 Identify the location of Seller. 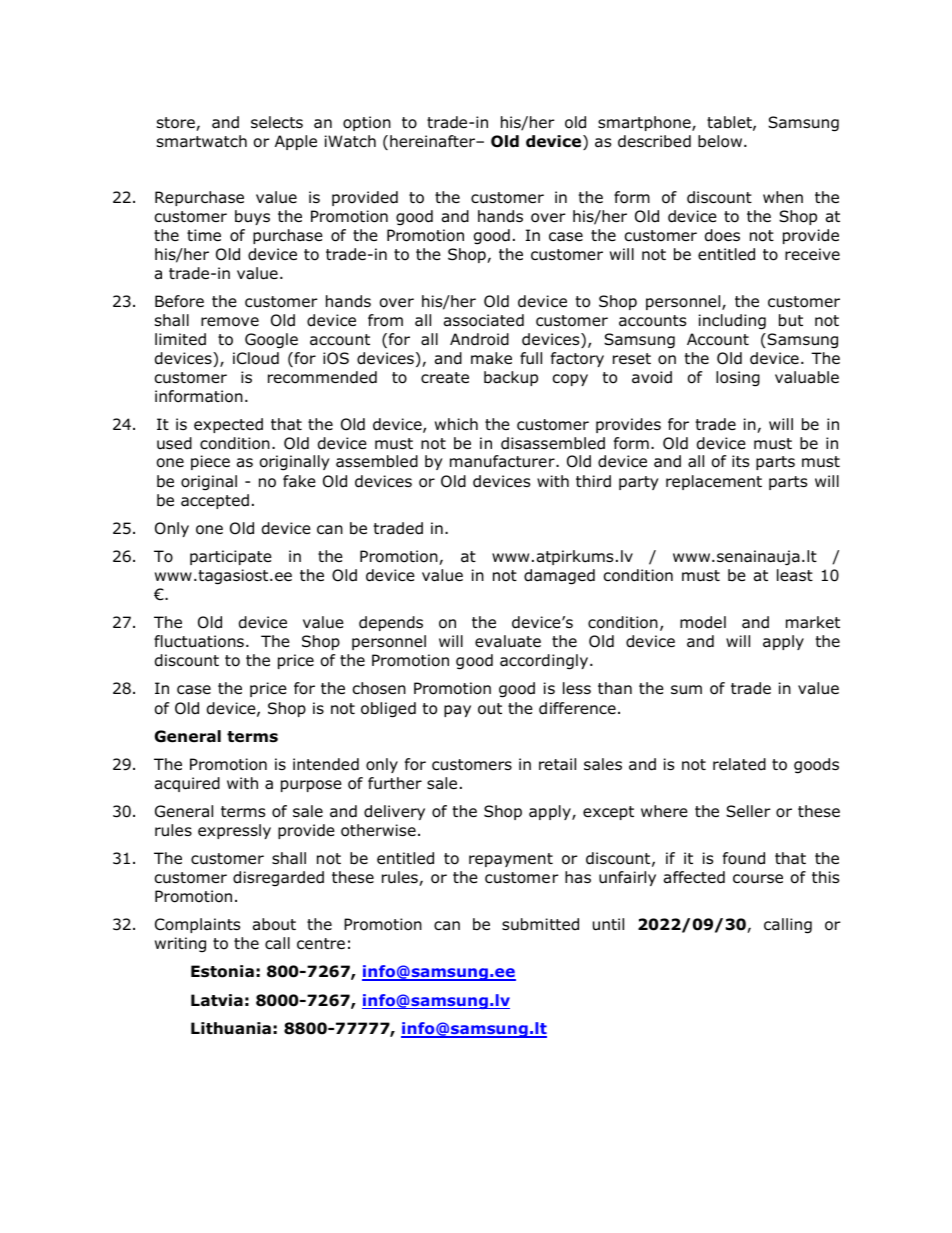
(748, 811).
